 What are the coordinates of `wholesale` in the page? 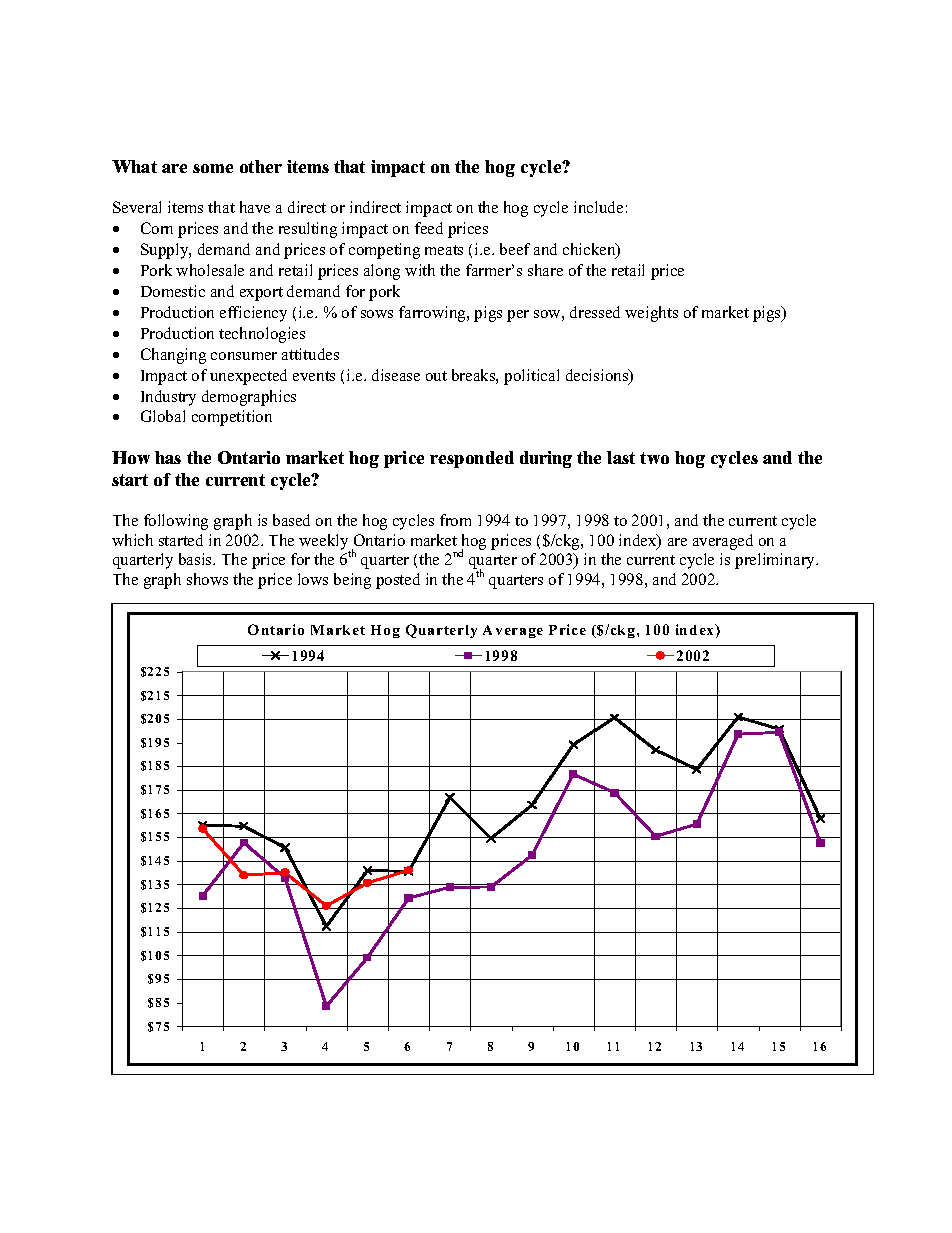 It's located at (210, 270).
